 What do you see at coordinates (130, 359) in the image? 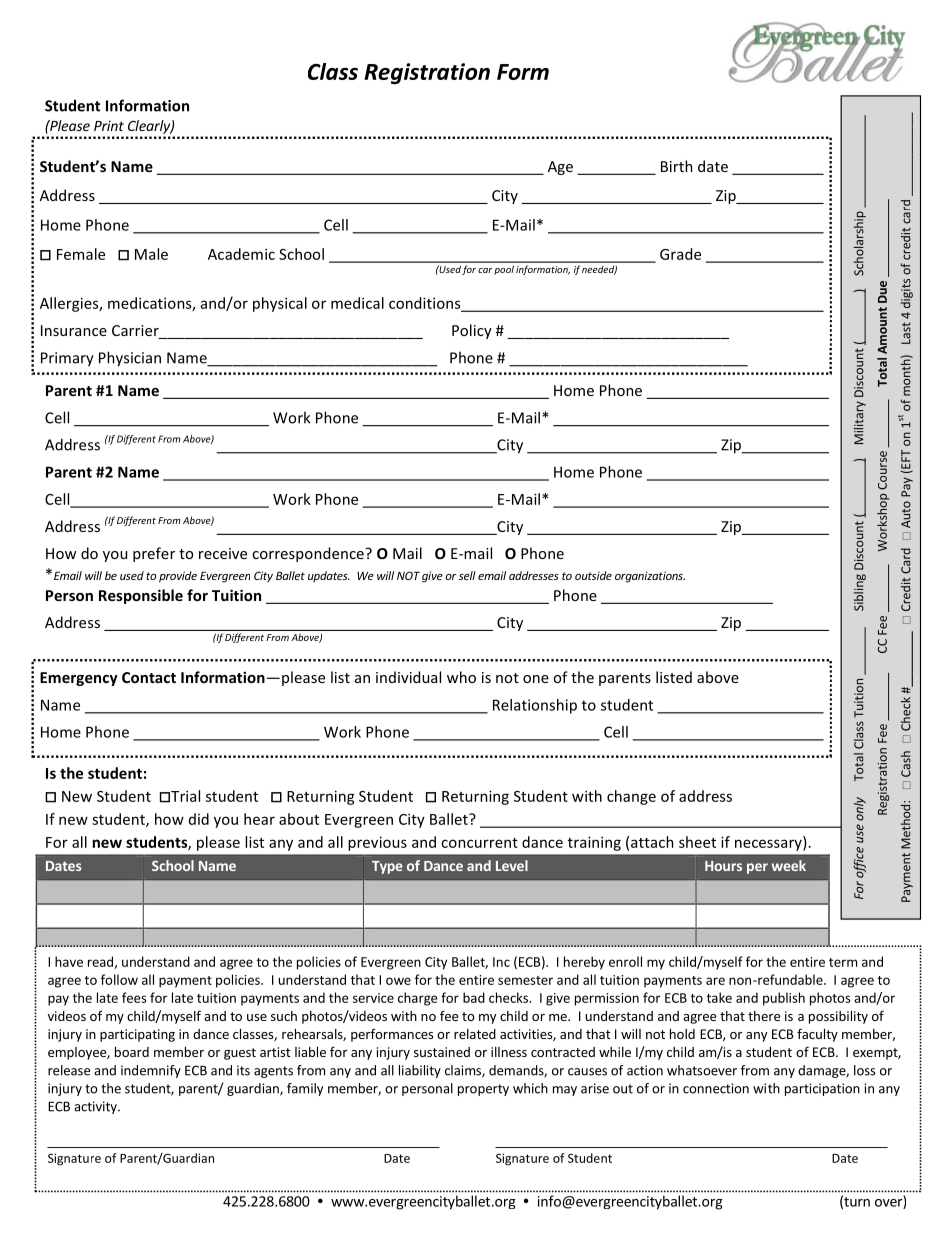
I see `Physician` at bounding box center [130, 359].
